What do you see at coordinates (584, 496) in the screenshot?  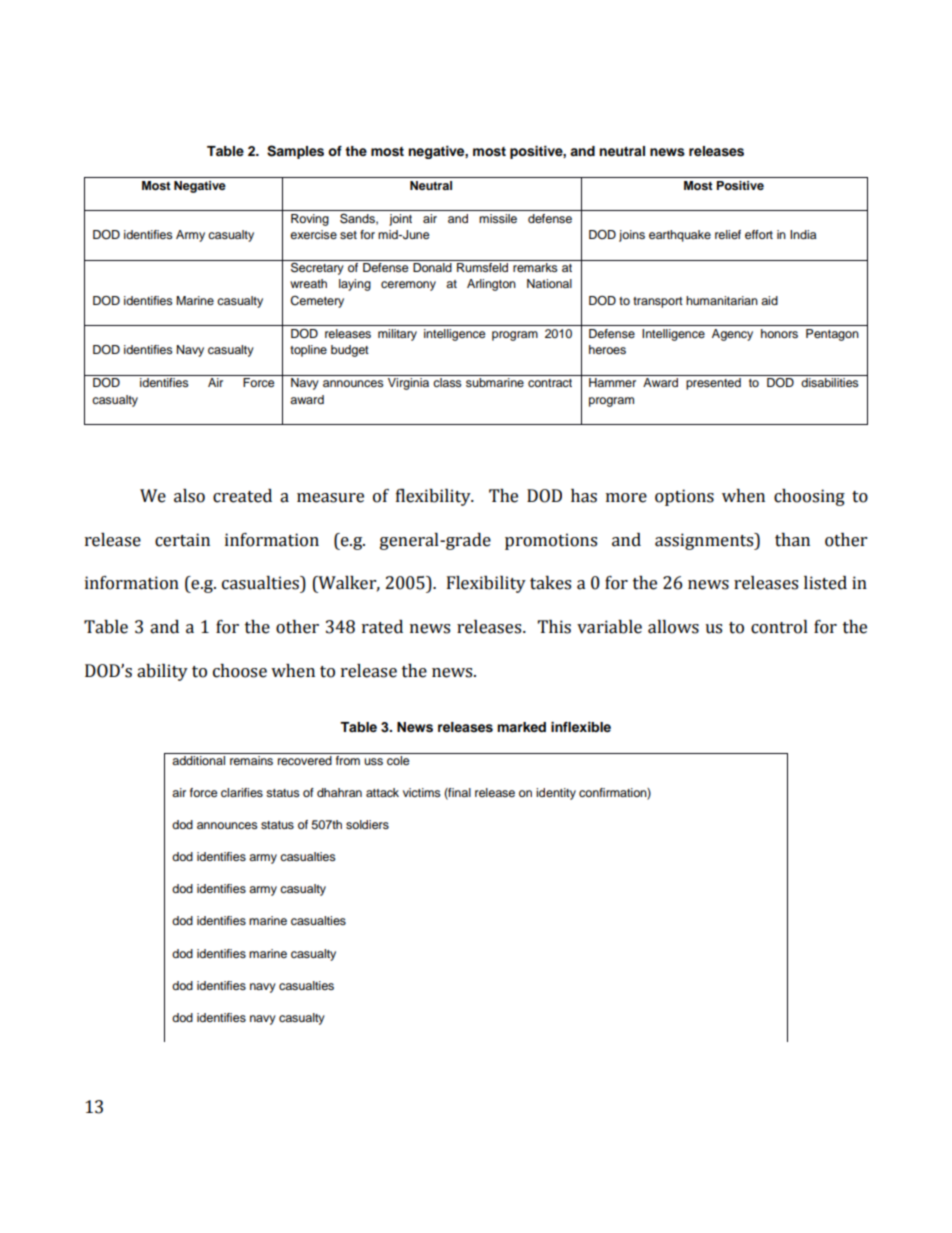 I see `has` at bounding box center [584, 496].
